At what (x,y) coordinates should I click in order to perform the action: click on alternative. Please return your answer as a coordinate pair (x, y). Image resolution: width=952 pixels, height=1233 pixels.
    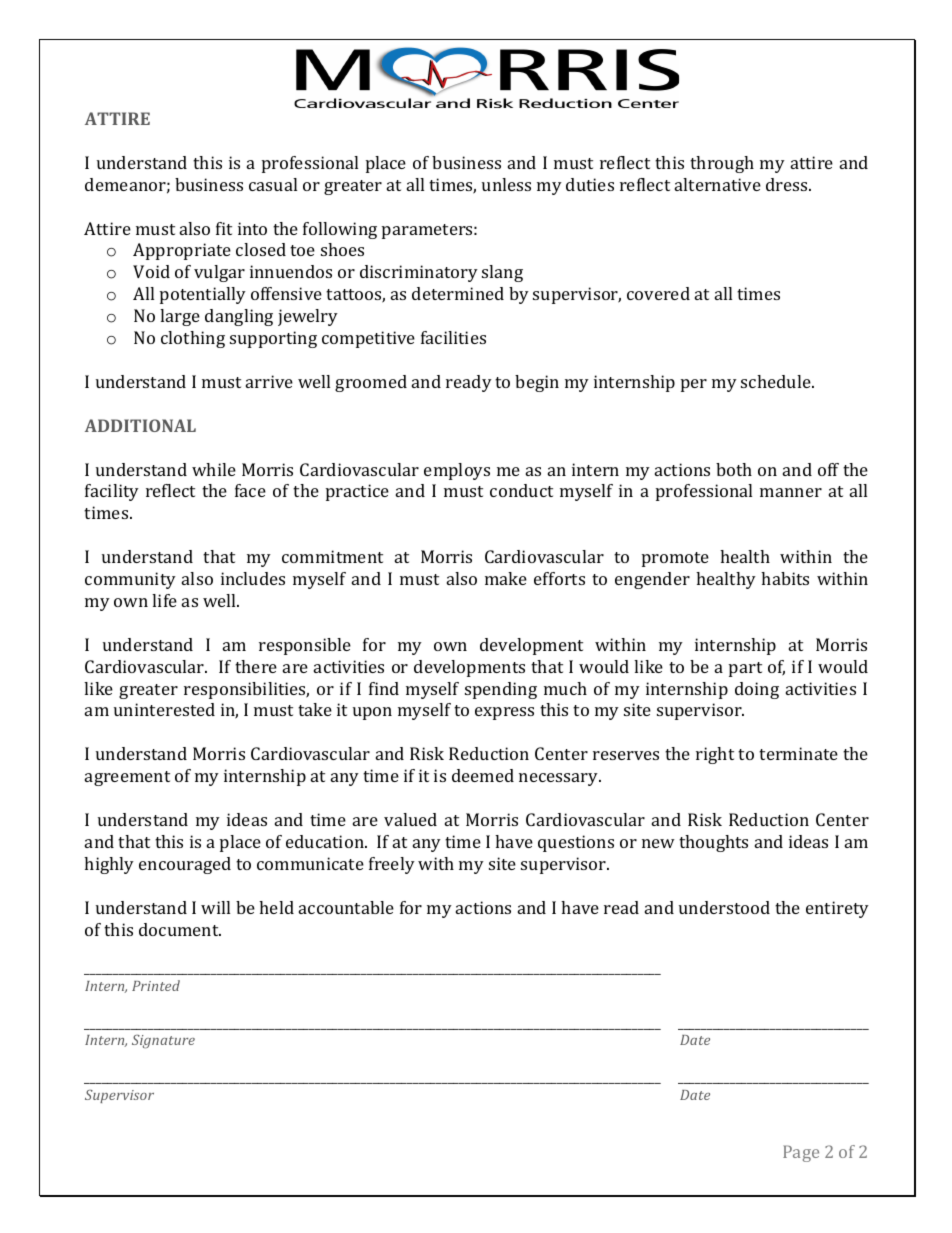
    Looking at the image, I should click on (718, 184).
